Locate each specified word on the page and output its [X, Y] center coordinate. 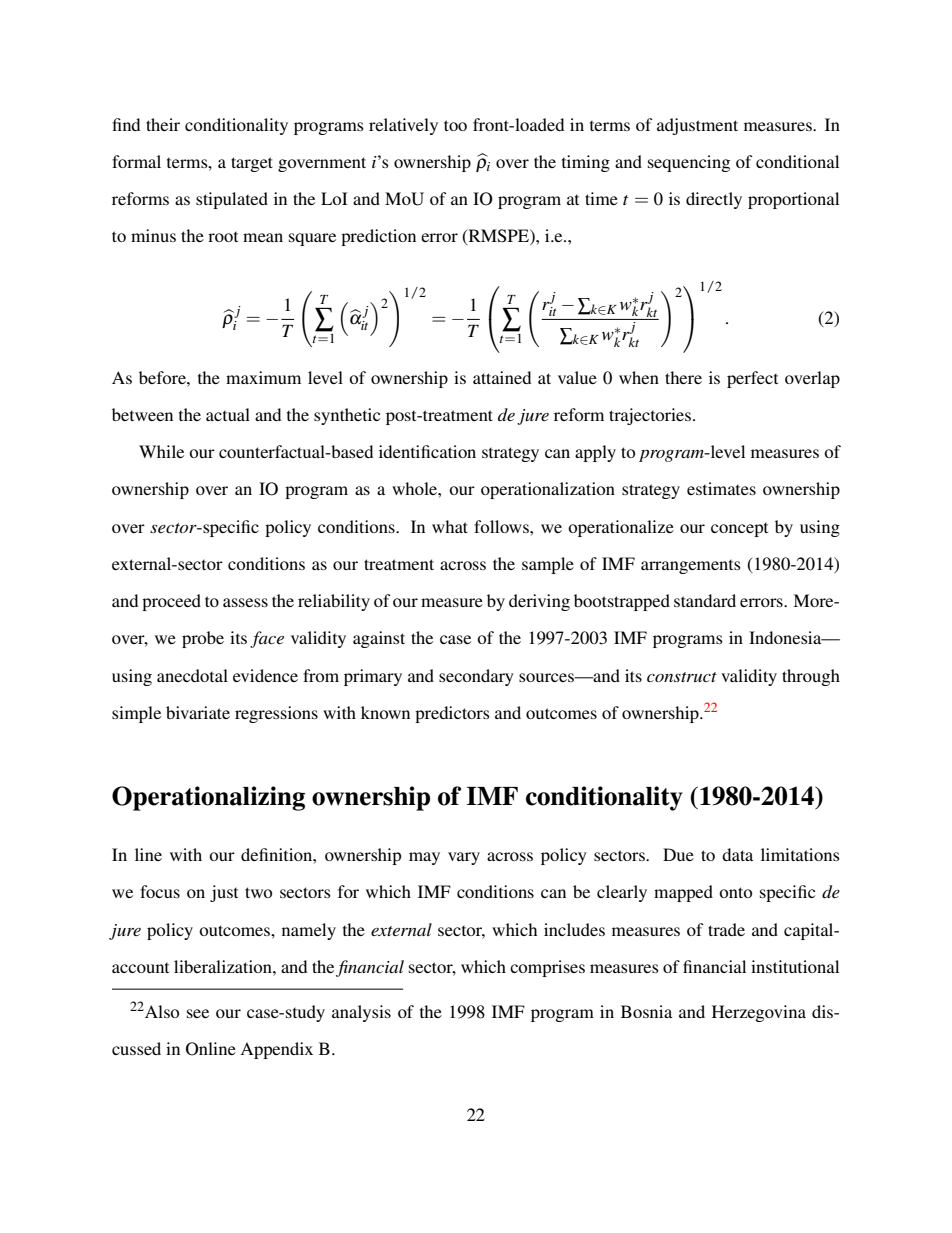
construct [682, 677]
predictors [452, 714]
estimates [721, 488]
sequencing [689, 163]
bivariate [198, 712]
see [198, 1013]
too [455, 125]
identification [427, 451]
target [252, 164]
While [161, 451]
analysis [361, 1013]
